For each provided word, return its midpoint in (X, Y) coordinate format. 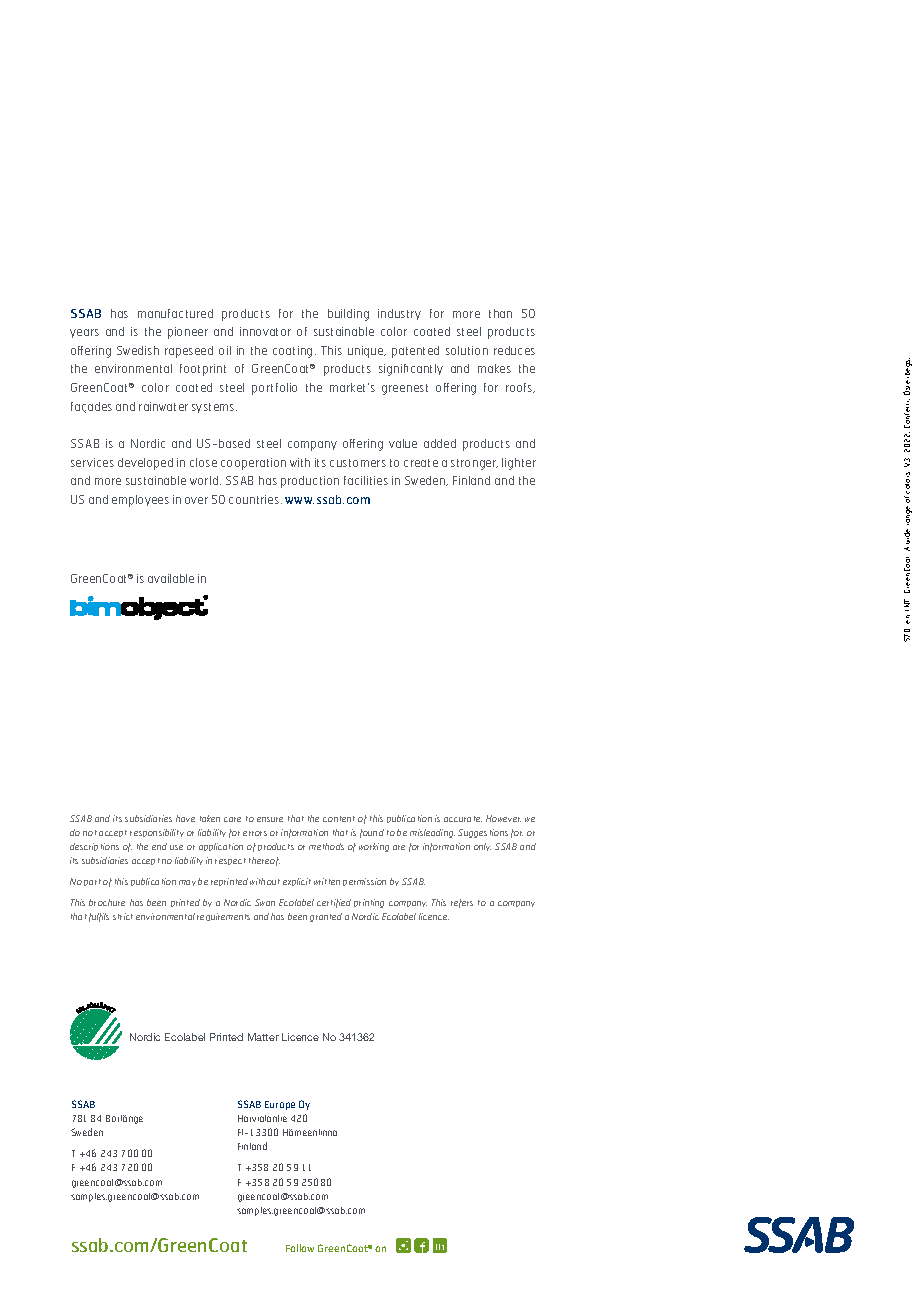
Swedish (138, 350)
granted (326, 917)
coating (292, 352)
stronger (474, 464)
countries (254, 499)
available (171, 578)
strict (123, 916)
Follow (300, 1248)
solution (467, 350)
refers (462, 903)
